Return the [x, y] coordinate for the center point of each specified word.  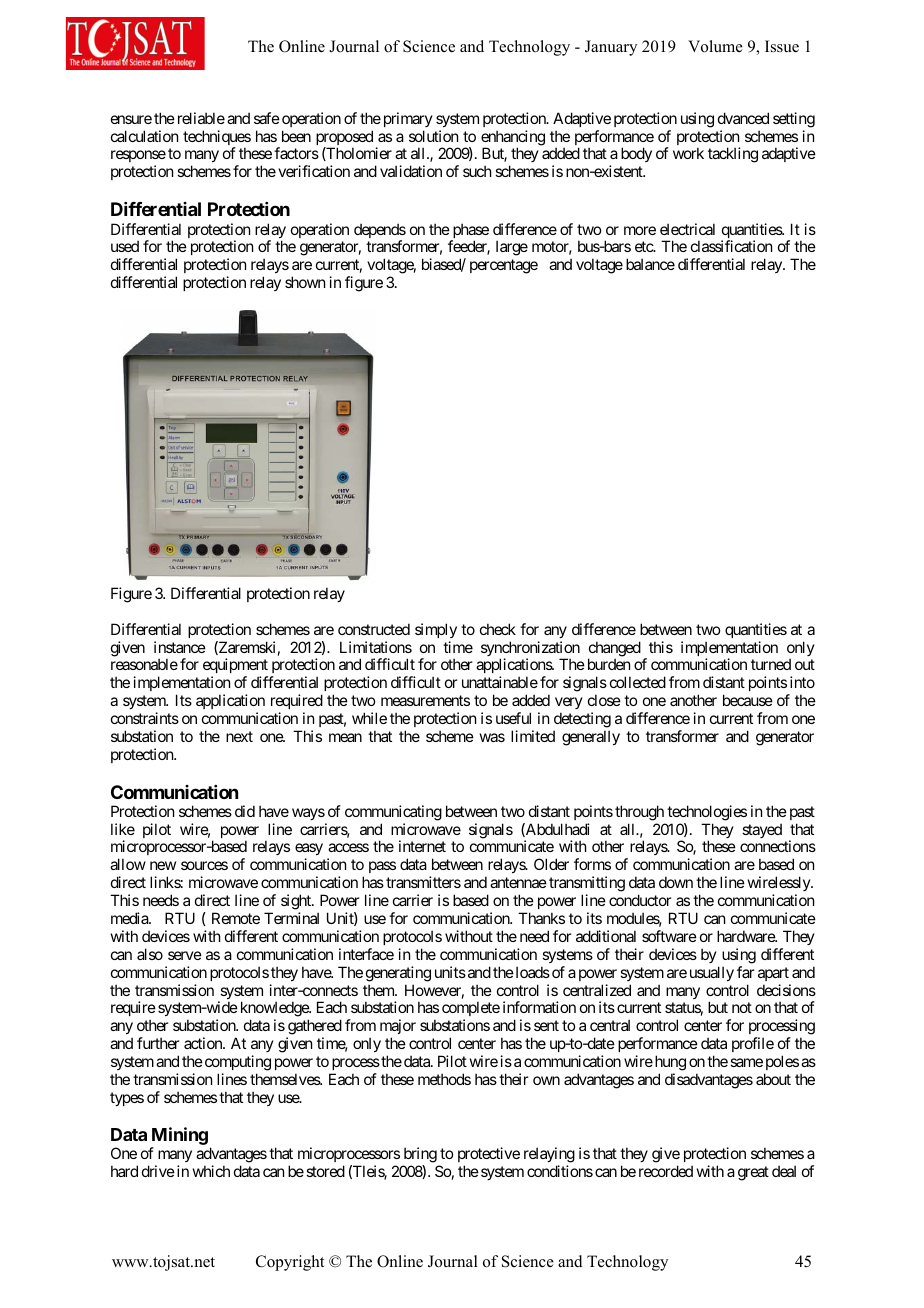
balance [650, 264]
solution [433, 136]
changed [614, 650]
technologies [707, 813]
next [239, 736]
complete [471, 1010]
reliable [199, 118]
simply [436, 630]
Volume [715, 46]
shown [305, 282]
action [204, 1043]
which [211, 1171]
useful [513, 718]
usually [712, 973]
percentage [504, 266]
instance [180, 647]
